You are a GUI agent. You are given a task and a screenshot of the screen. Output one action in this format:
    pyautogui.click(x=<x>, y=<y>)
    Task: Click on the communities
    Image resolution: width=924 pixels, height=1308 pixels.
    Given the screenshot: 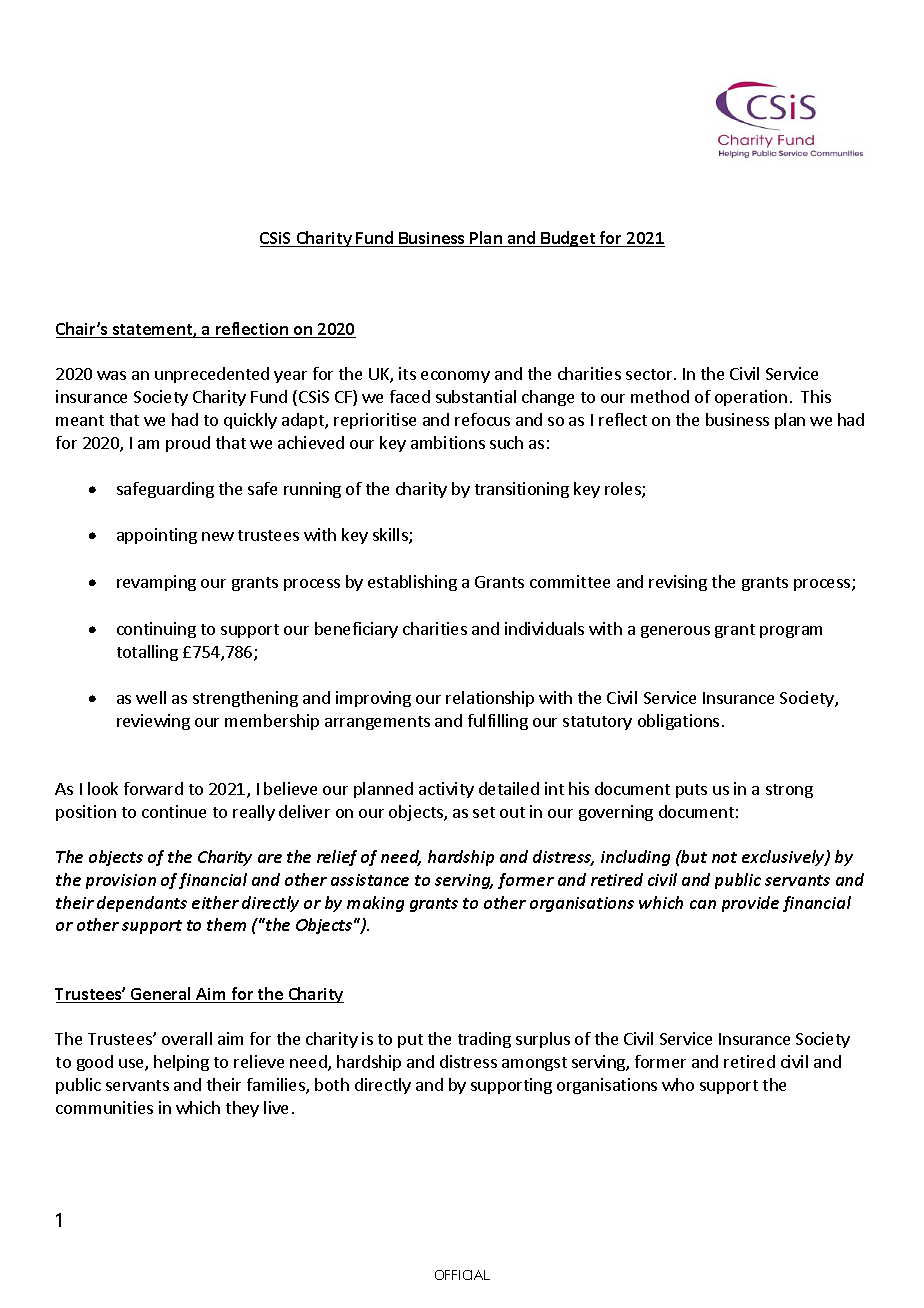 What is the action you would take?
    pyautogui.click(x=104, y=1107)
